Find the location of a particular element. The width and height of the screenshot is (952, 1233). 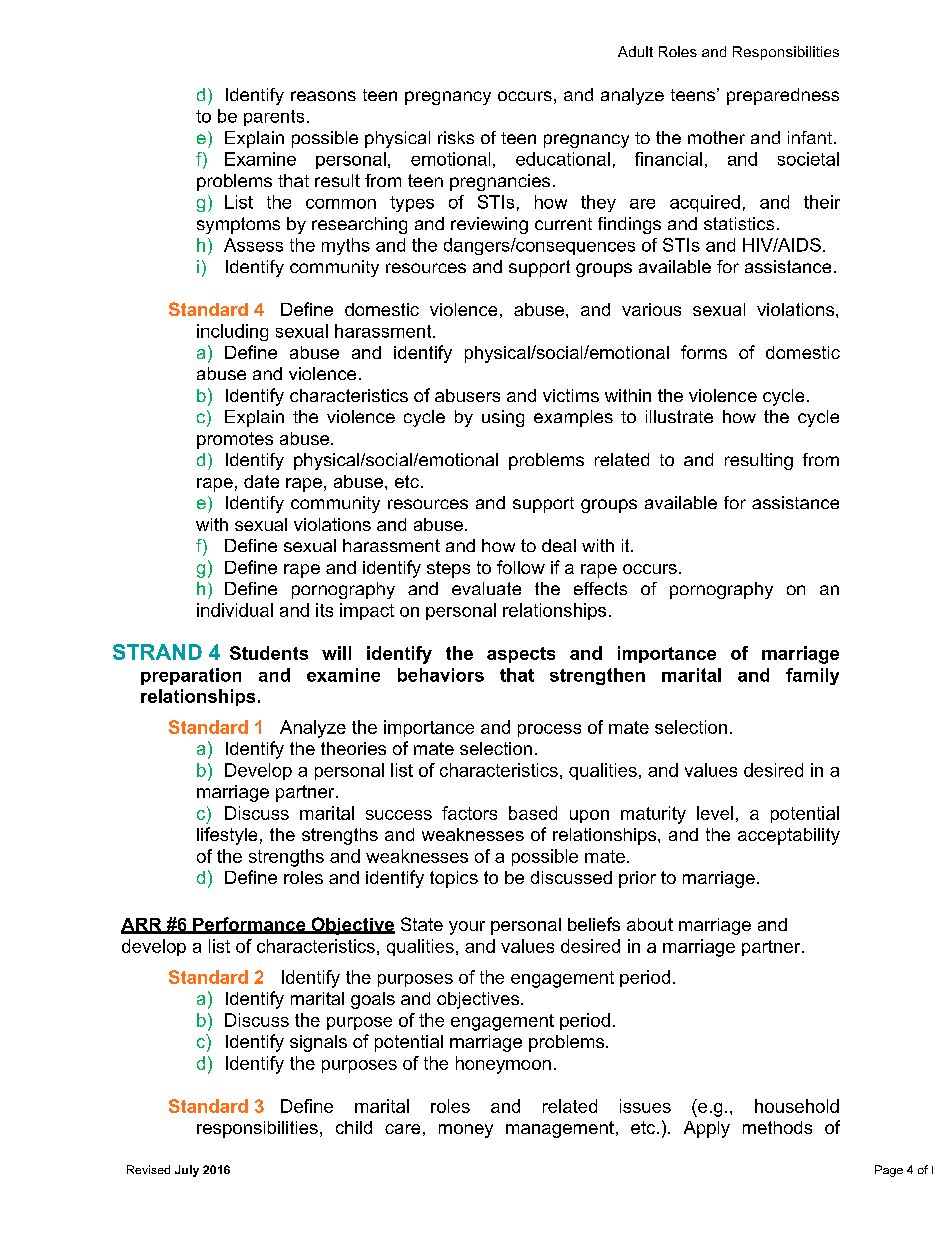

preparedness is located at coordinates (783, 96).
